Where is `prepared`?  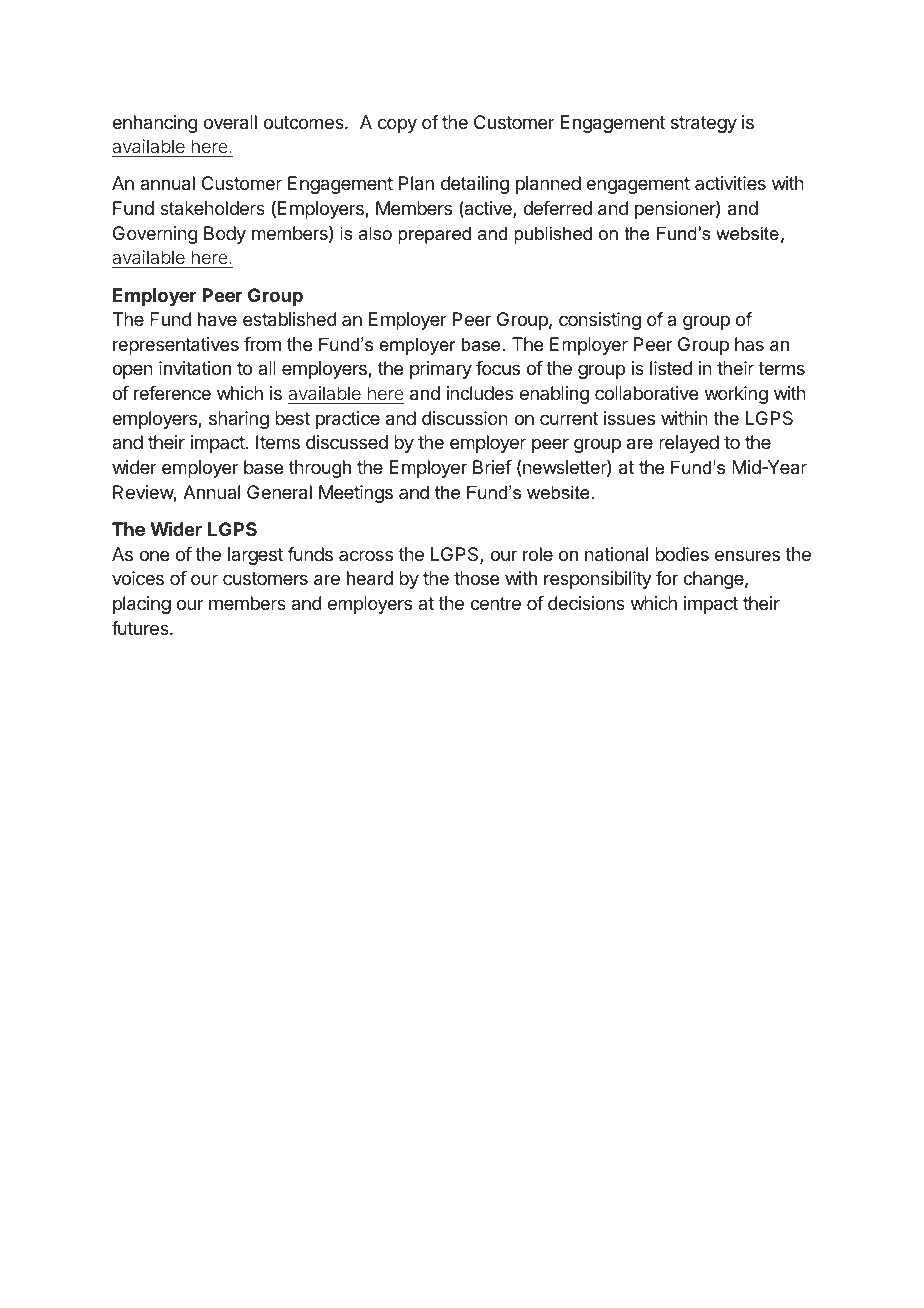
prepared is located at coordinates (434, 235).
